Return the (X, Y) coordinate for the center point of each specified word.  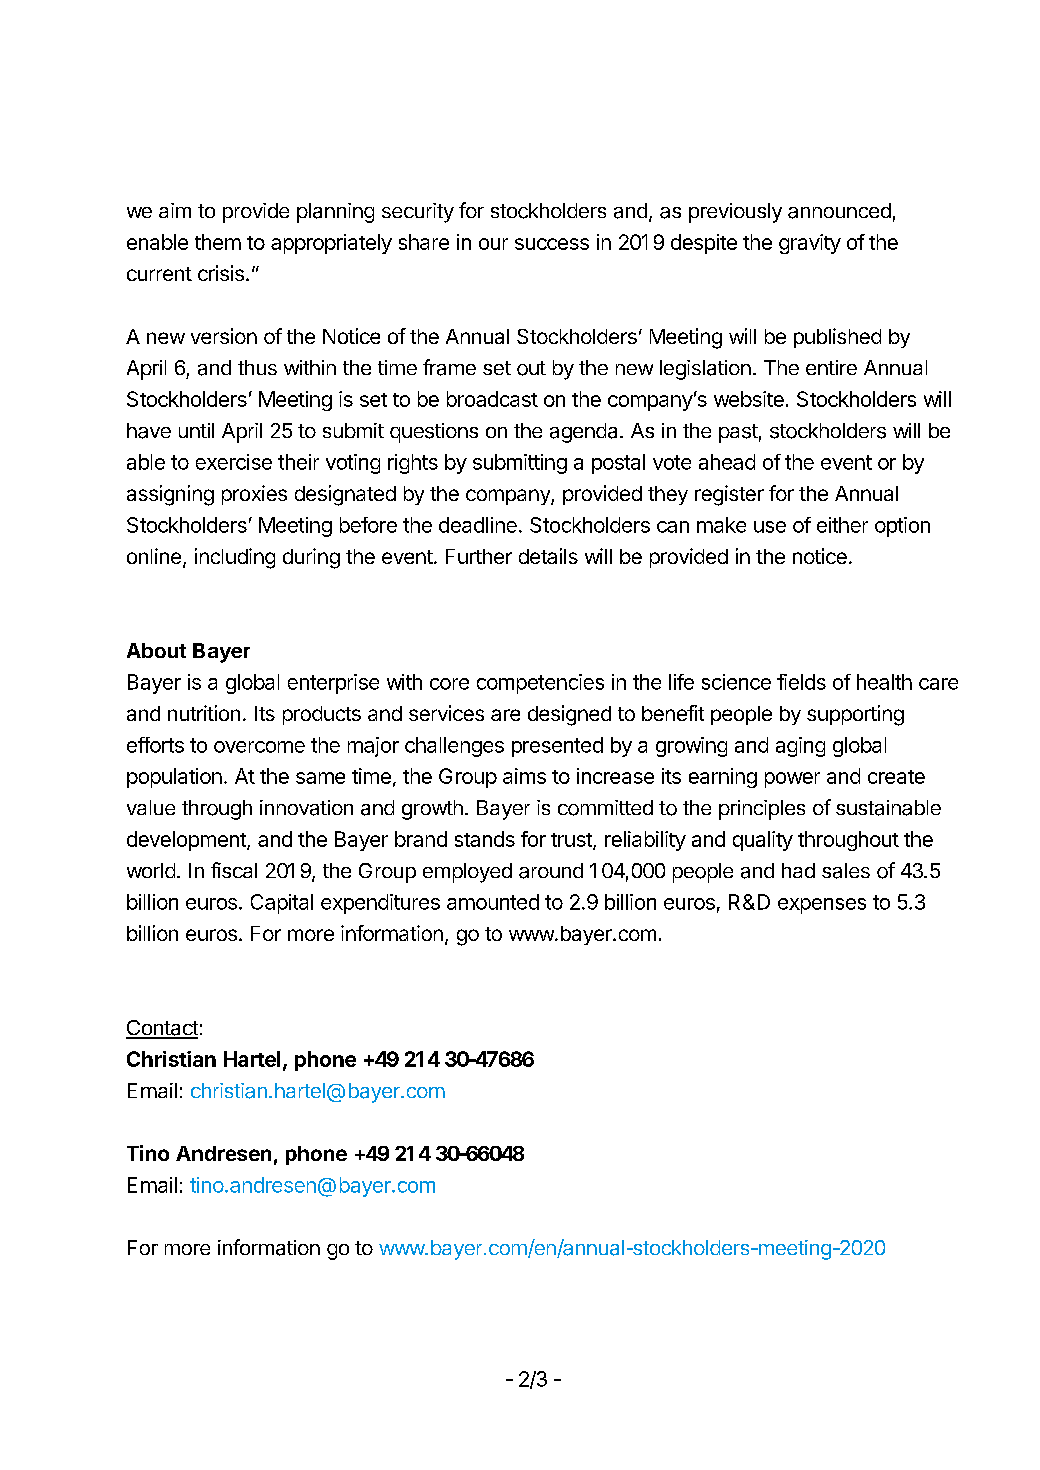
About (156, 650)
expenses (822, 906)
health (884, 682)
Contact (162, 1029)
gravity (810, 244)
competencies (540, 684)
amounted (493, 902)
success (552, 244)
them (218, 242)
